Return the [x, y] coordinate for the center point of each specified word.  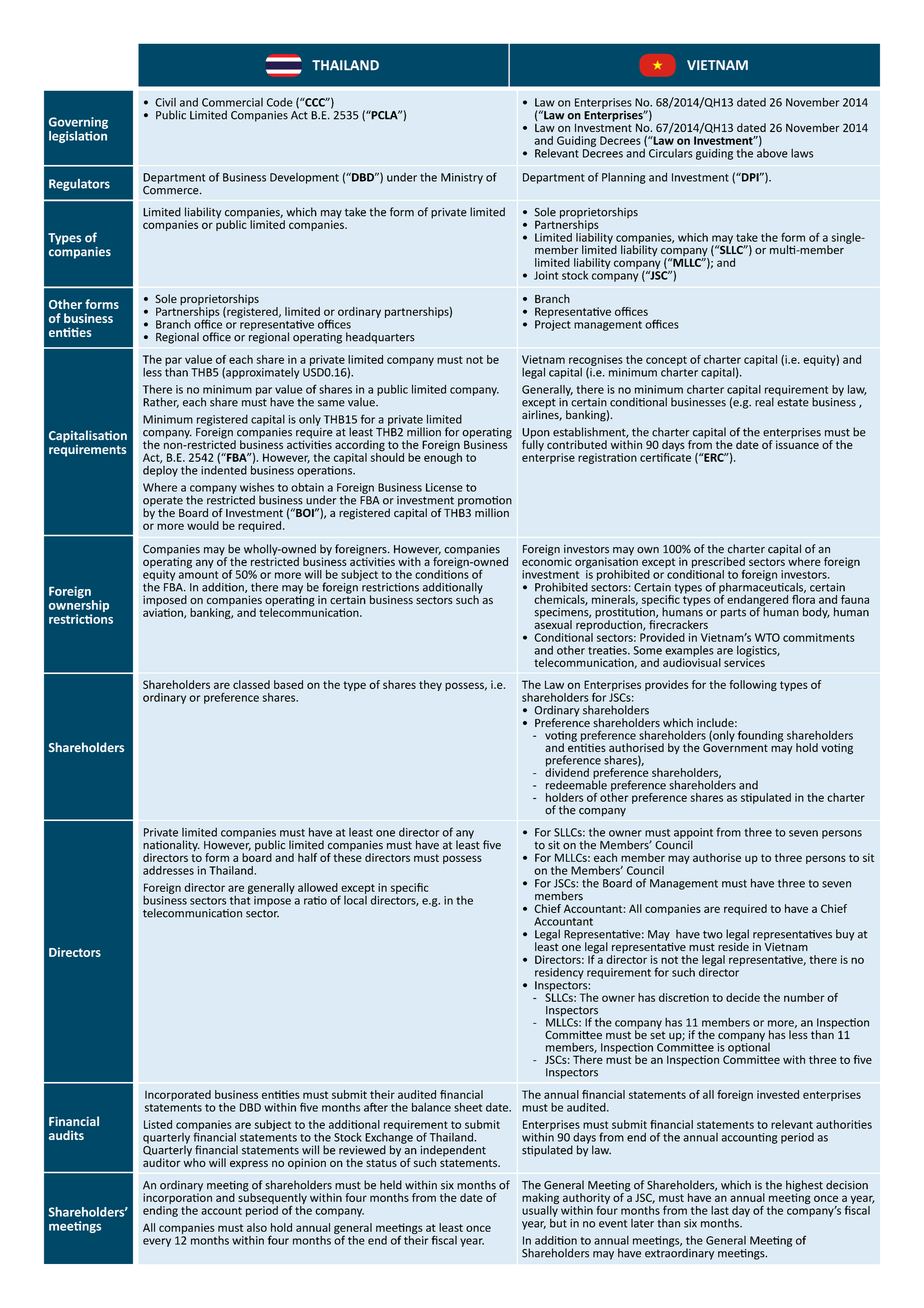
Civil [165, 102]
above [772, 152]
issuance [797, 443]
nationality [171, 847]
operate [163, 503]
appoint [693, 834]
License [444, 487]
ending [160, 1210]
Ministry [462, 178]
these [347, 857]
